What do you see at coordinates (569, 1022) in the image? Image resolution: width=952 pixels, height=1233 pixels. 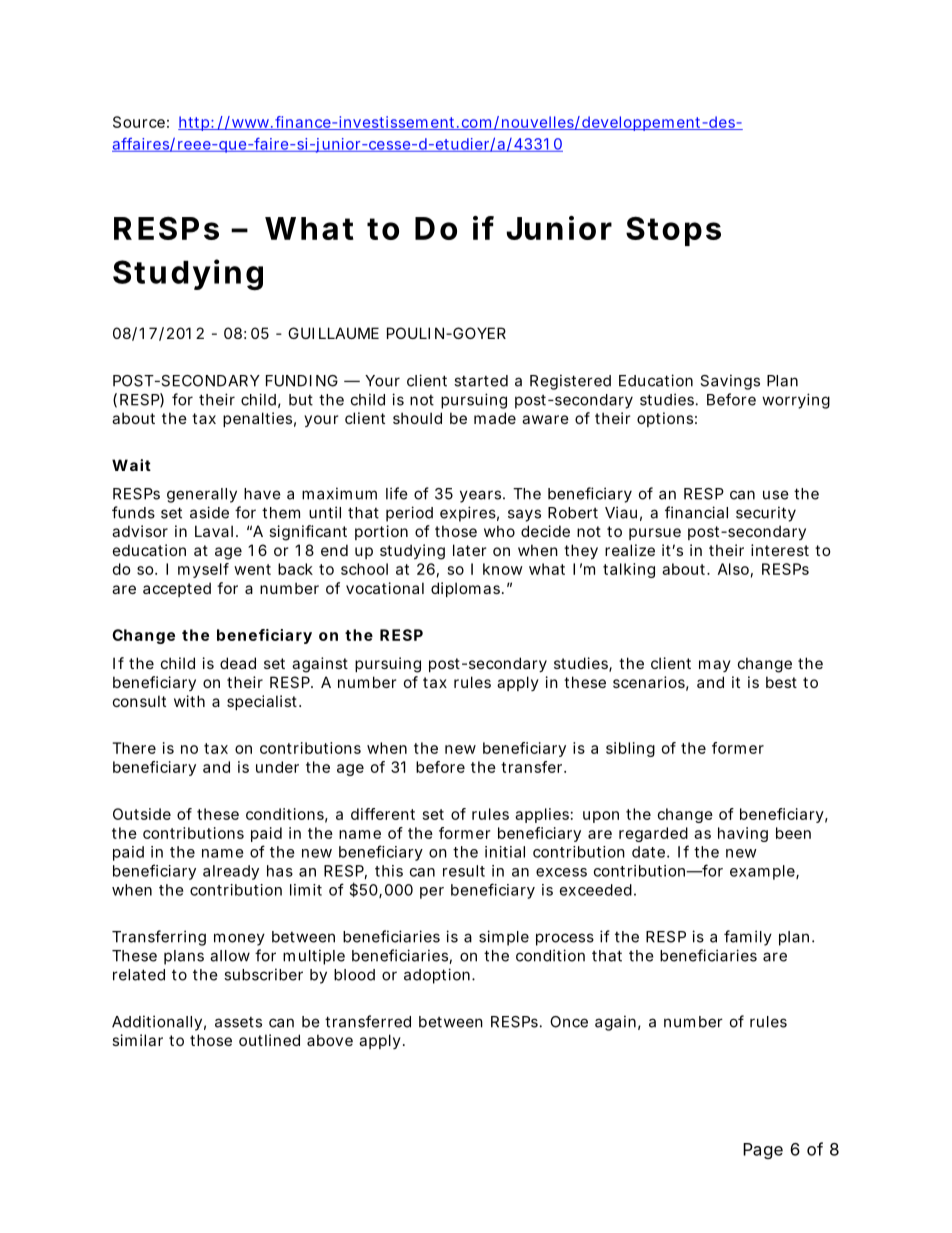 I see `Once` at bounding box center [569, 1022].
